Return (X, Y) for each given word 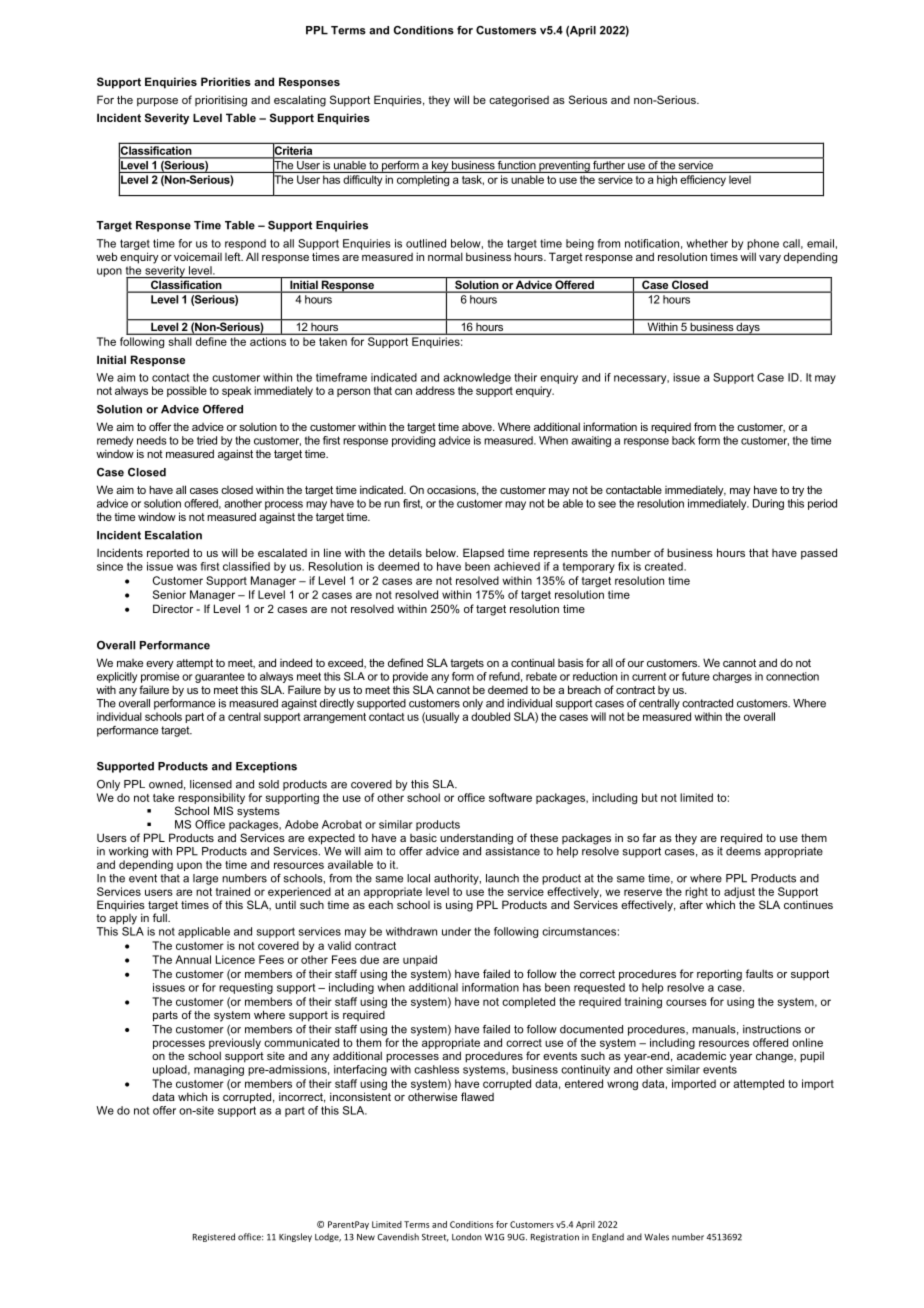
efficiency (703, 180)
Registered (214, 1237)
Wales (656, 1237)
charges (732, 677)
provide (410, 677)
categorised (519, 101)
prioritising (221, 101)
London (467, 1237)
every (160, 665)
